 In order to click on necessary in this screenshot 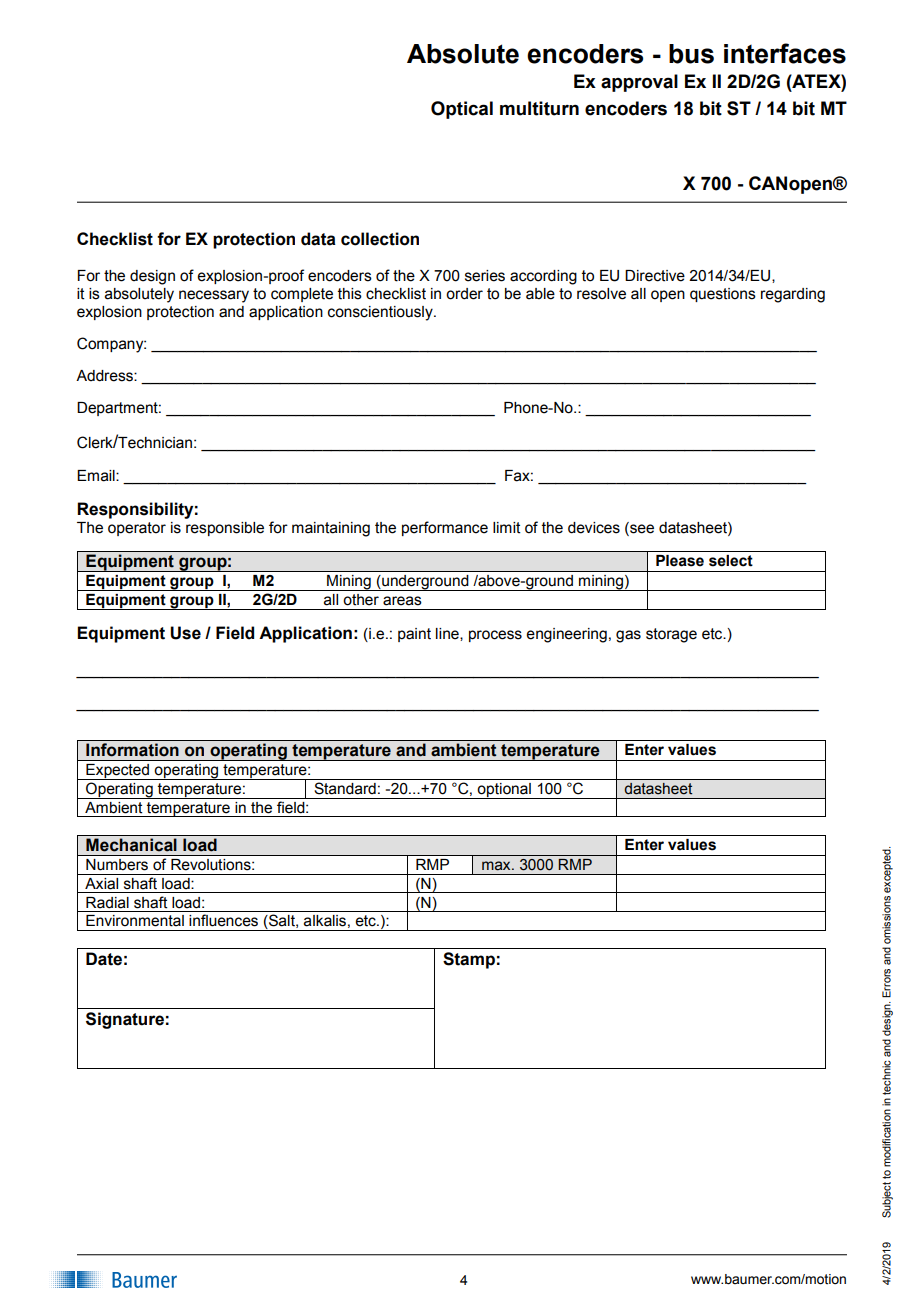, I will do `click(214, 296)`.
